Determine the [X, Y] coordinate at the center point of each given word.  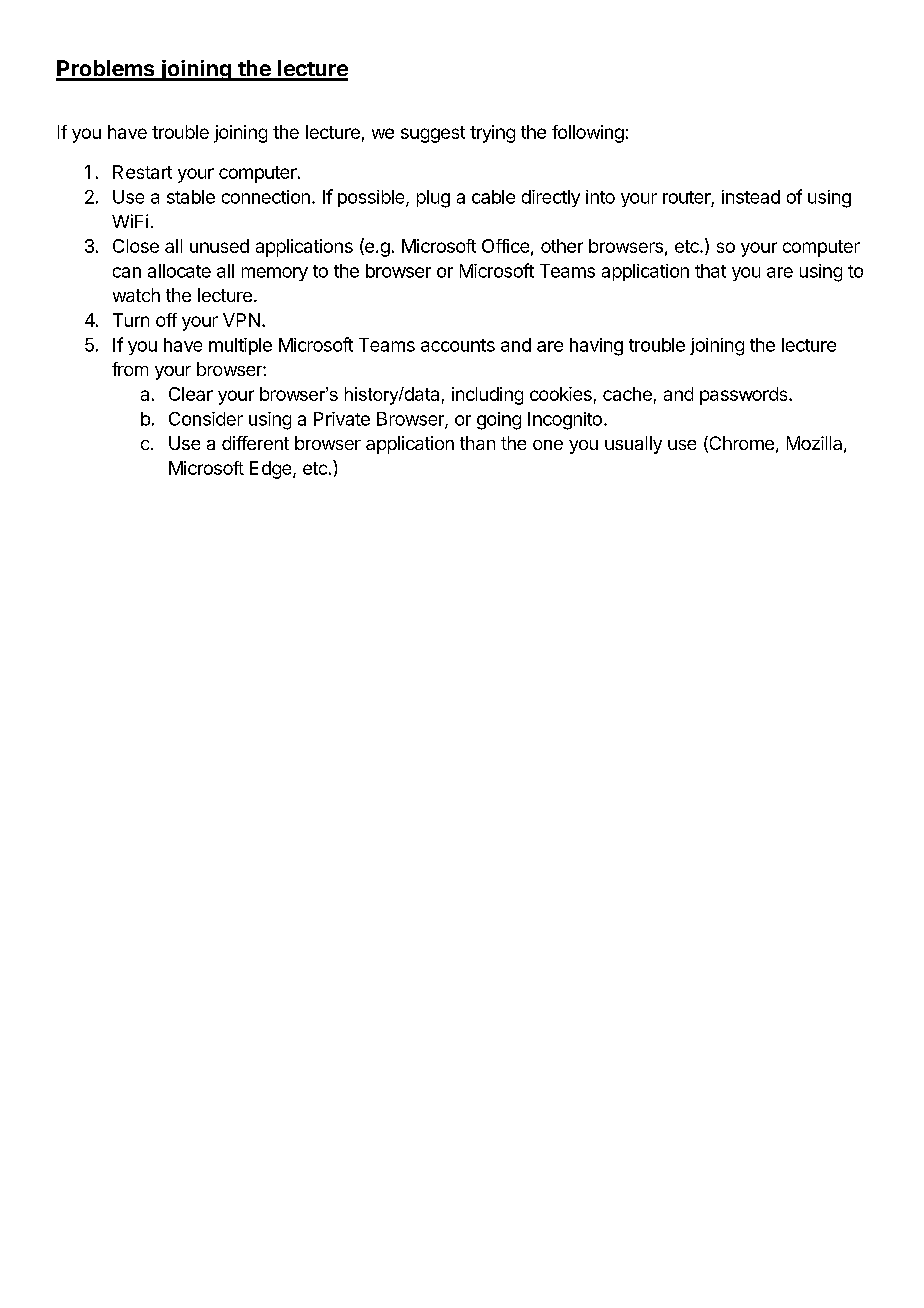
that [710, 271]
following [588, 134]
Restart [142, 172]
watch [136, 295]
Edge [272, 470]
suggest [433, 134]
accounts [458, 345]
